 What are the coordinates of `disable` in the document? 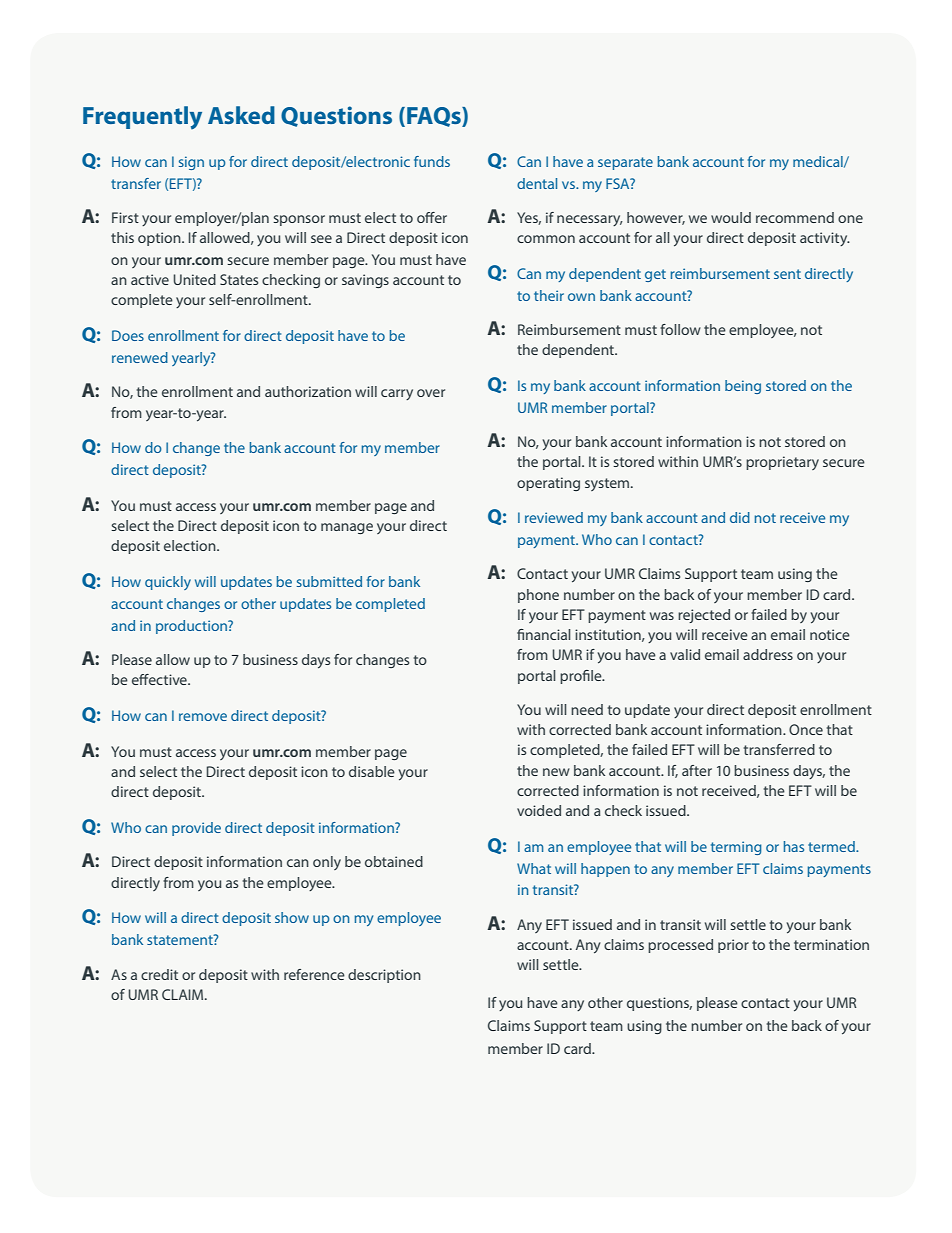 It's located at (372, 771).
